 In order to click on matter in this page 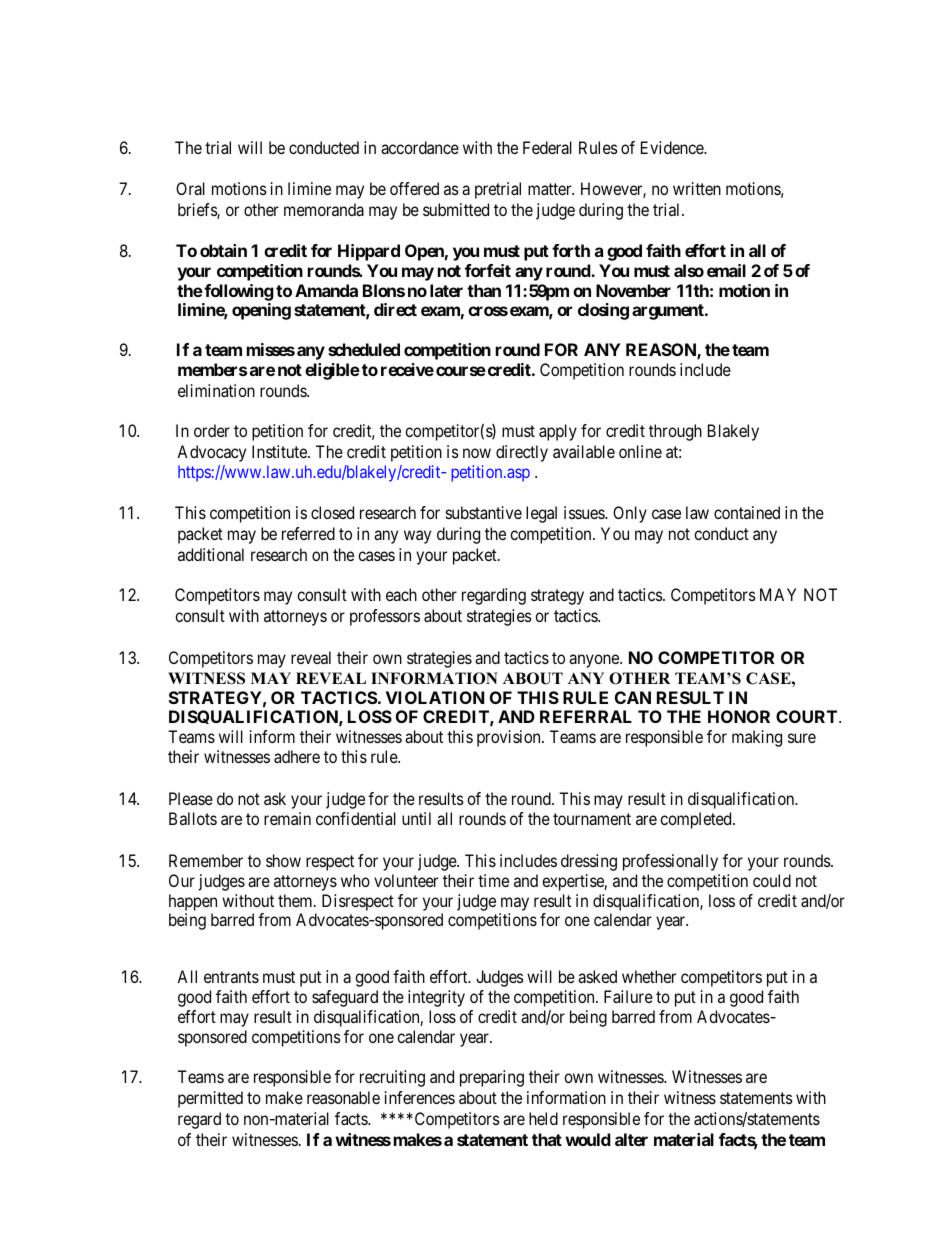, I will do `click(551, 189)`.
